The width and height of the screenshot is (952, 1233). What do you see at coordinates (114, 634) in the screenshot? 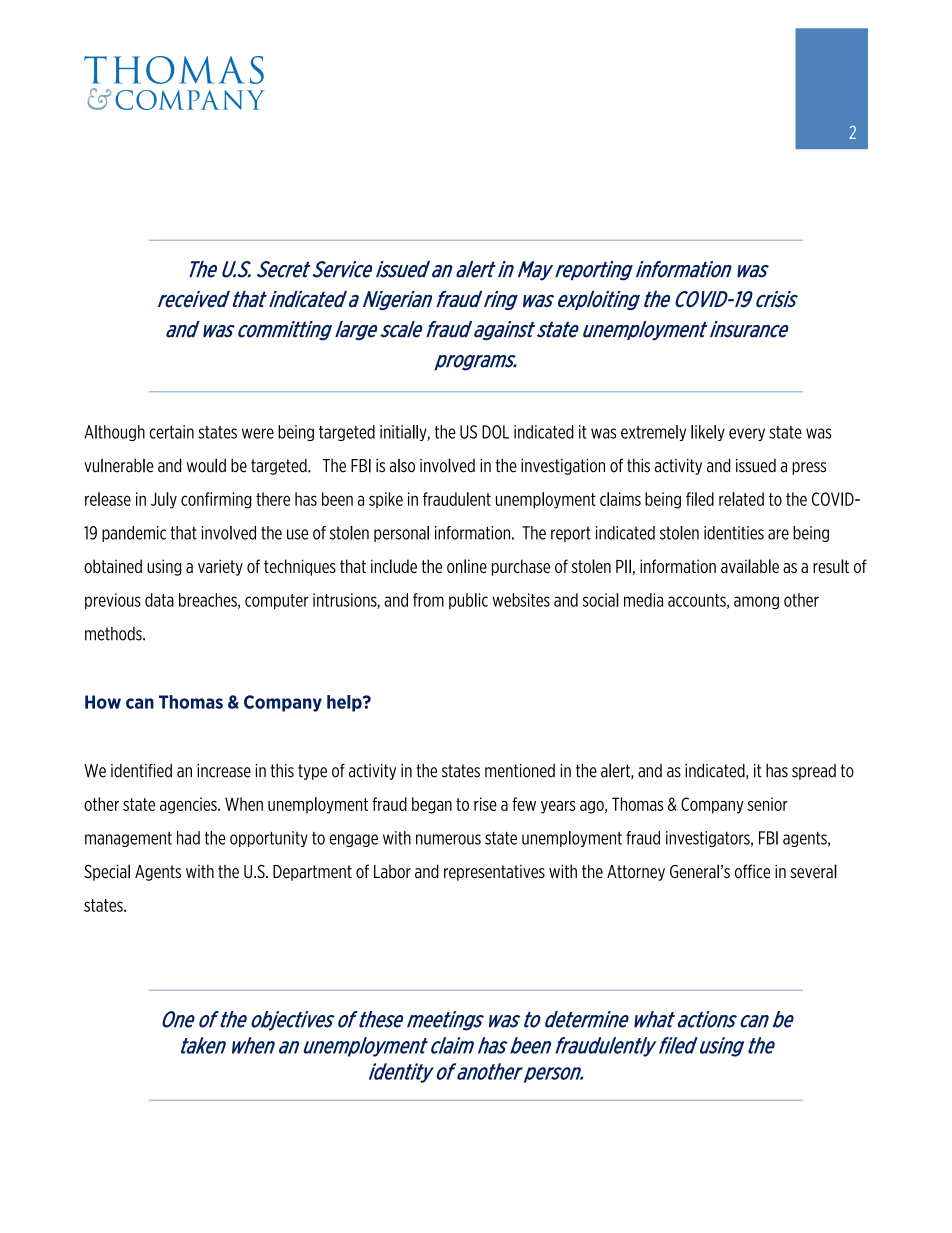
I see `methods` at bounding box center [114, 634].
